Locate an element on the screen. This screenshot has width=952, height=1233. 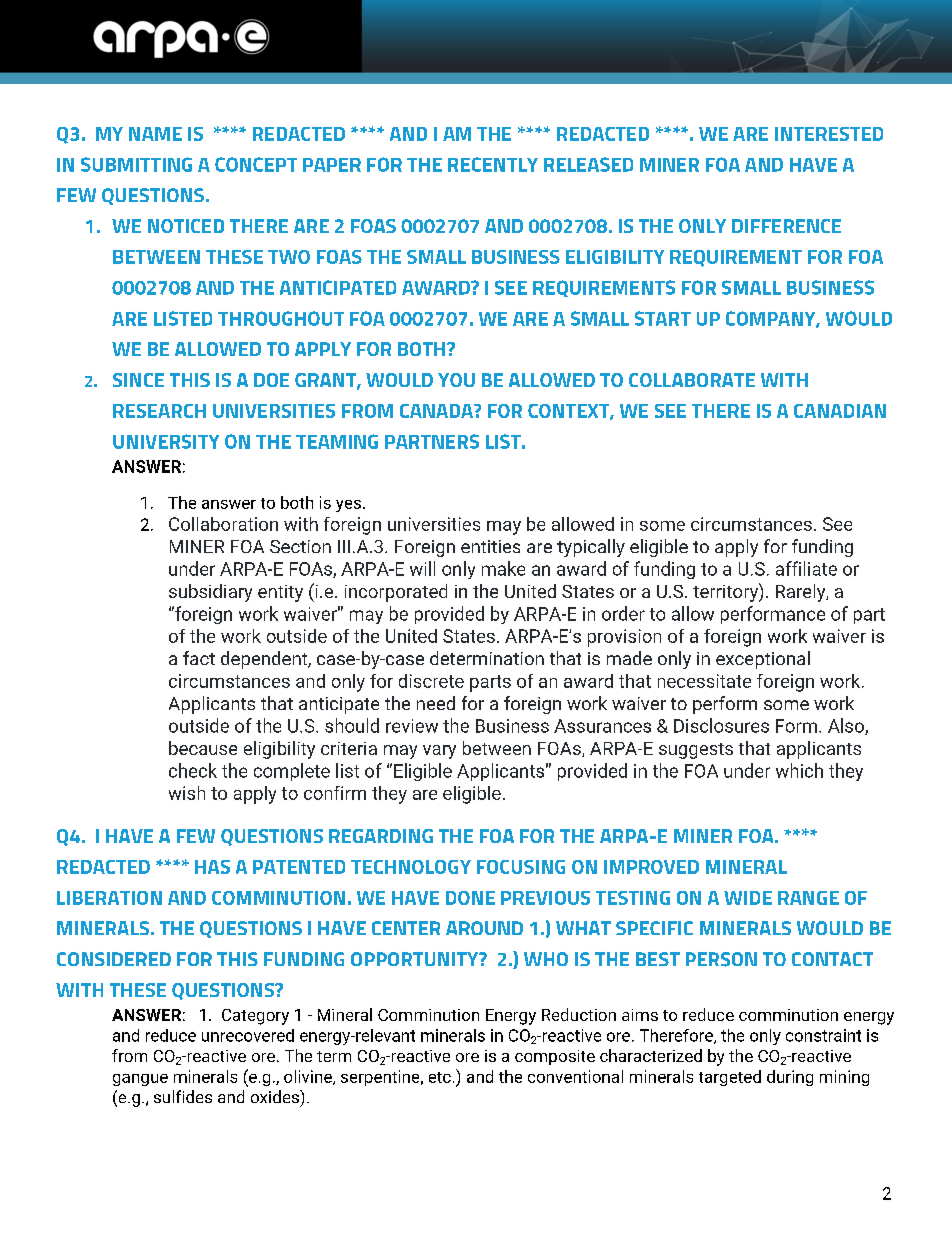
vary is located at coordinates (439, 752).
